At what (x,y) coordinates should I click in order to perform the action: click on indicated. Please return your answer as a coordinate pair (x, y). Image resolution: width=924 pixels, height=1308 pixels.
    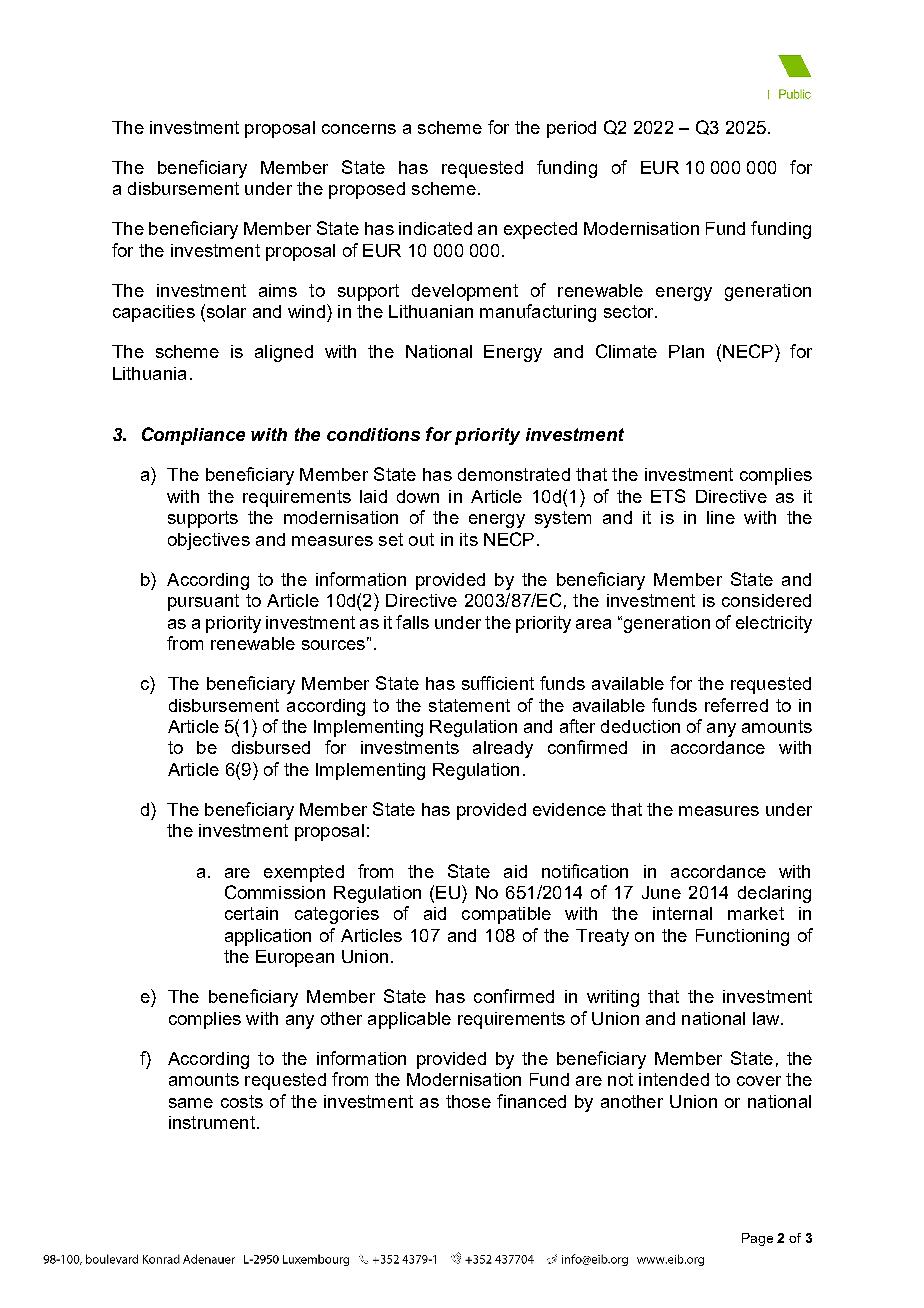
    Looking at the image, I should click on (435, 228).
